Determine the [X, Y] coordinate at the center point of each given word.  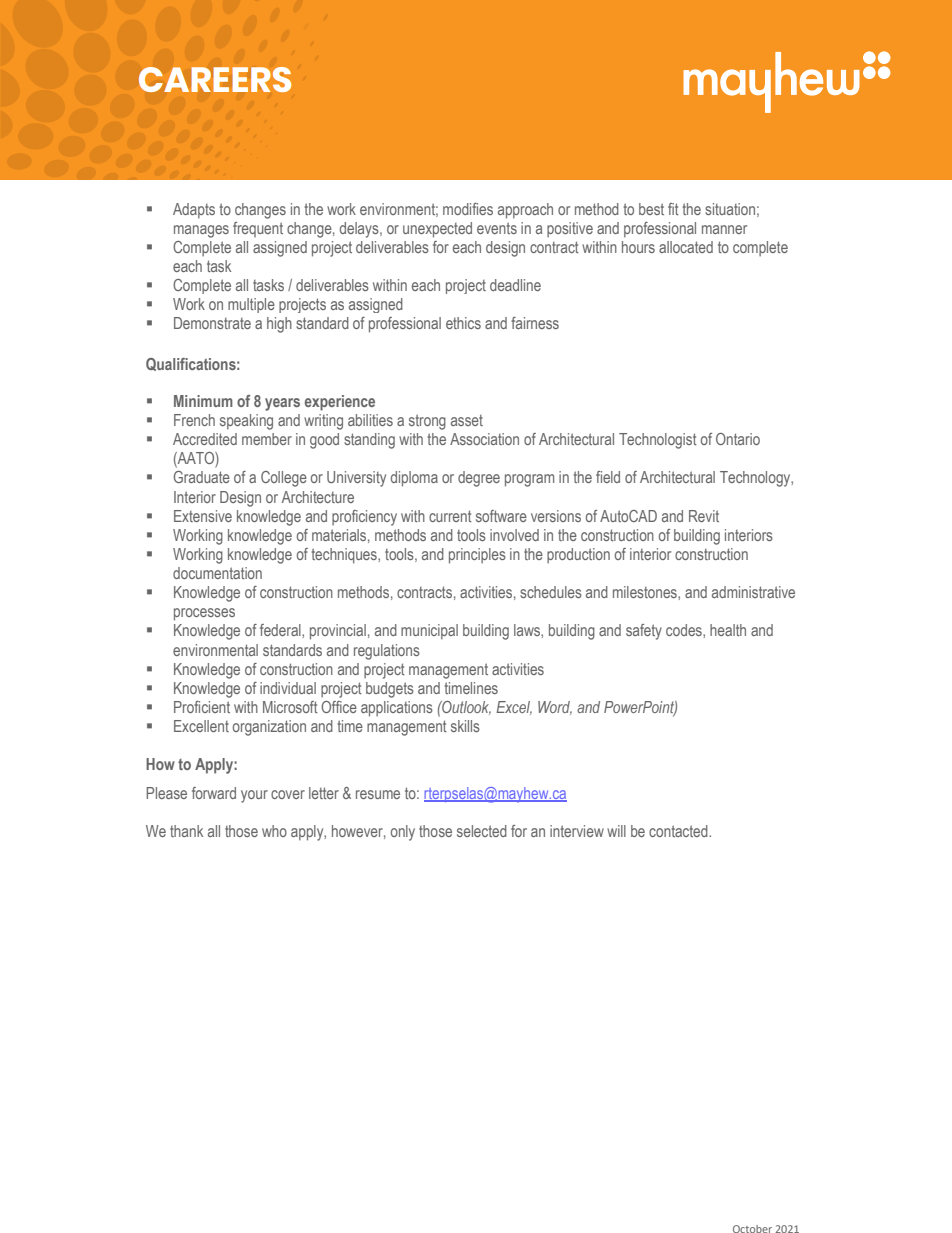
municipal [429, 631]
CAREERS [215, 79]
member [267, 439]
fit [673, 209]
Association [484, 439]
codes [685, 630]
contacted [679, 831]
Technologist [658, 441]
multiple [251, 305]
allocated [686, 247]
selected [482, 831]
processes [204, 614]
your [254, 796]
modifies [468, 209]
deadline [515, 285]
